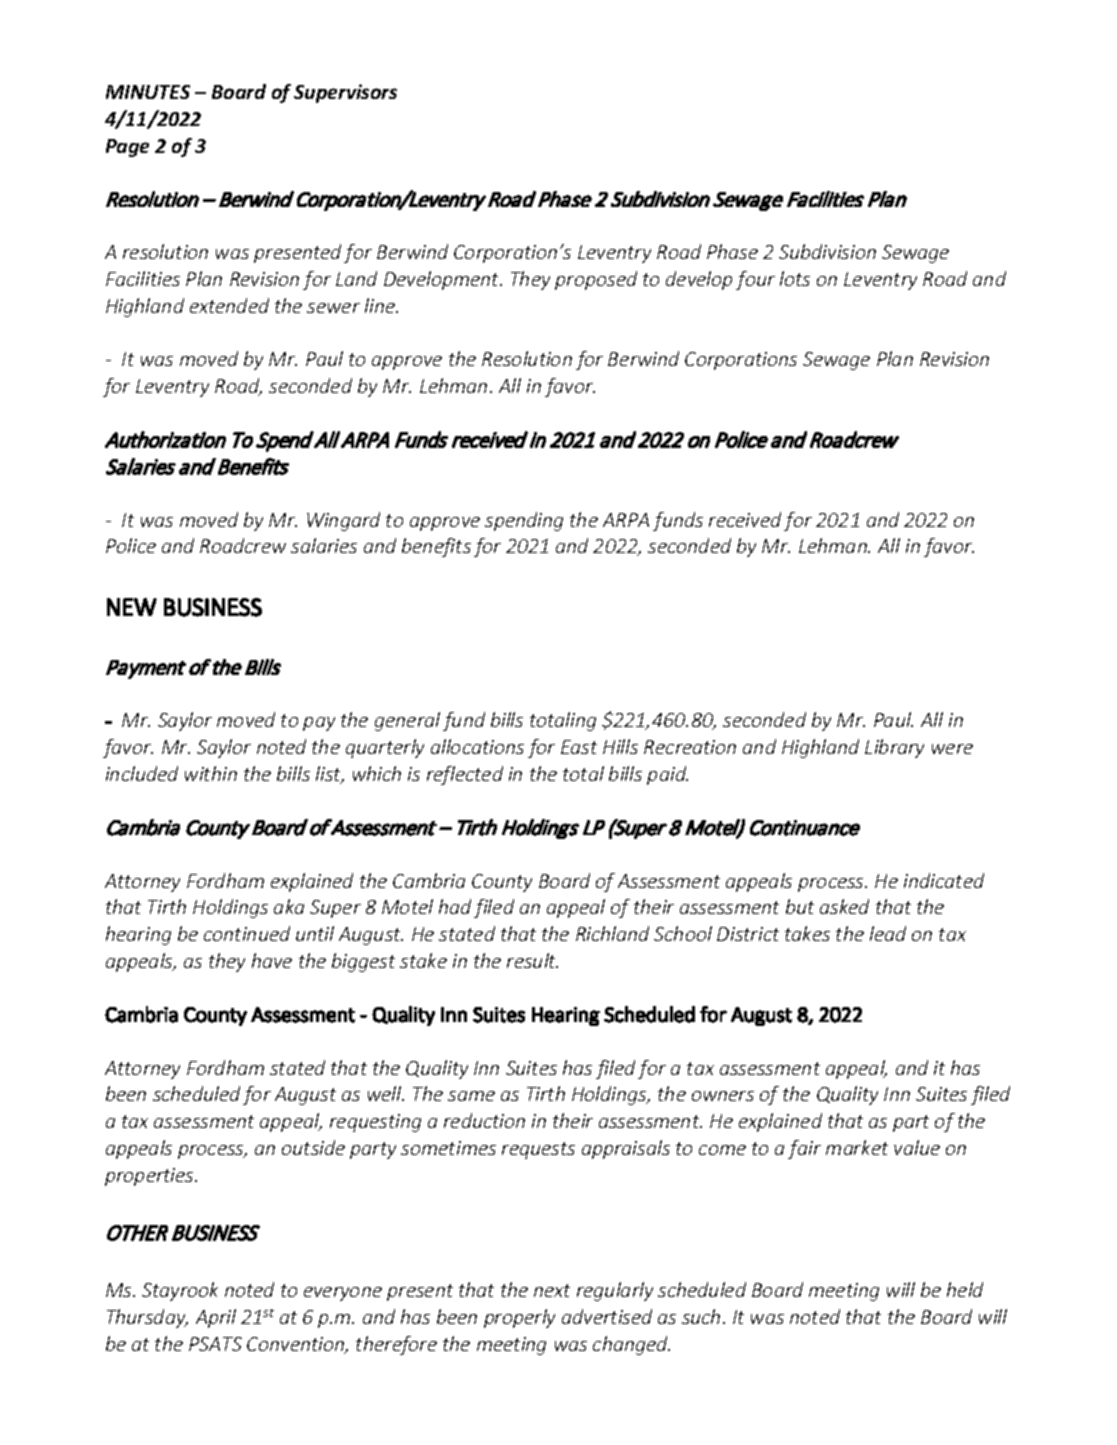 Image resolution: width=1117 pixels, height=1445 pixels. I want to click on MINUTES, so click(148, 92).
